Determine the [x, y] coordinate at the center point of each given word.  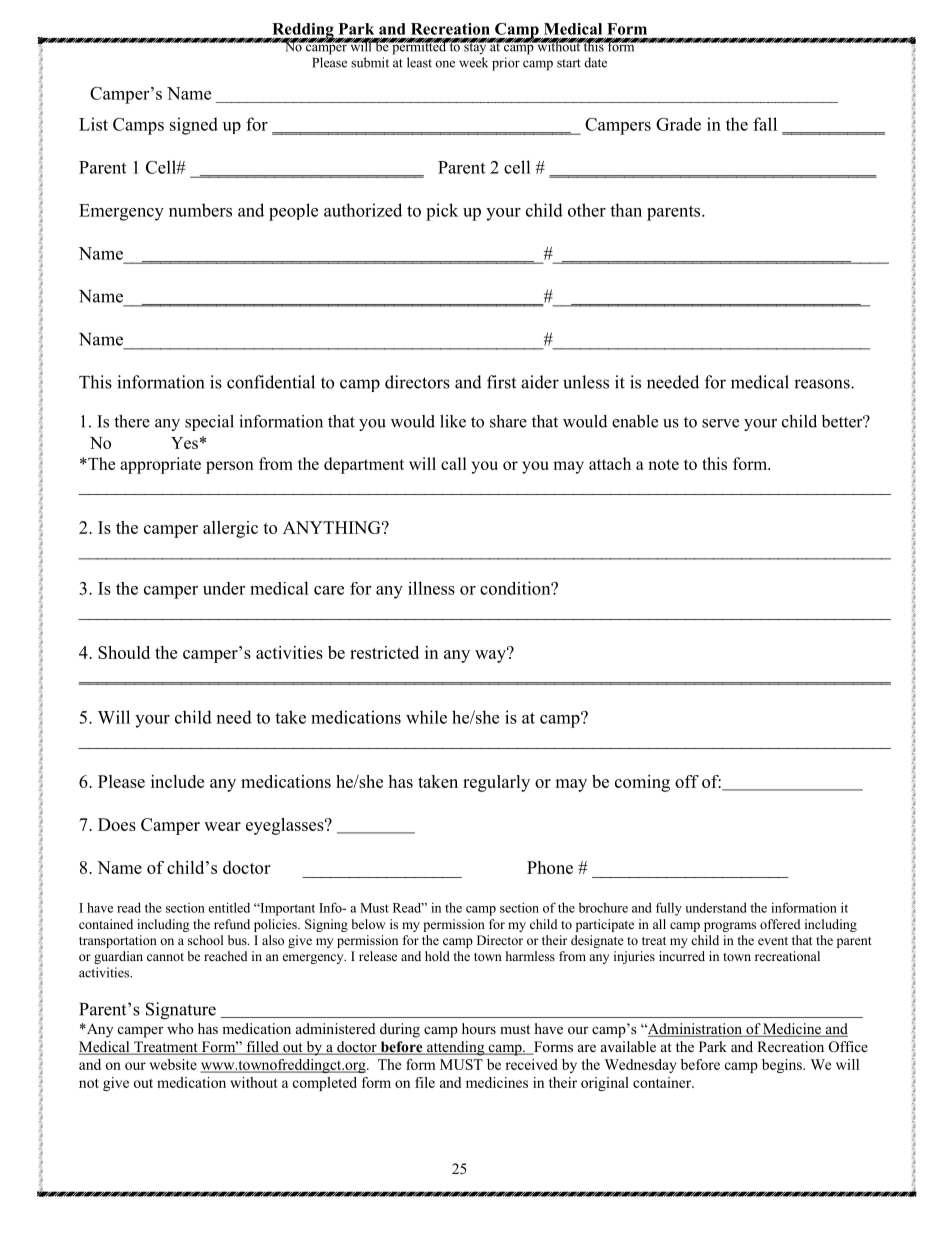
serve [720, 423]
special [209, 423]
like [453, 421]
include [177, 781]
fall [765, 124]
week [473, 62]
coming [642, 783]
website [173, 1064]
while [426, 717]
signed [194, 126]
